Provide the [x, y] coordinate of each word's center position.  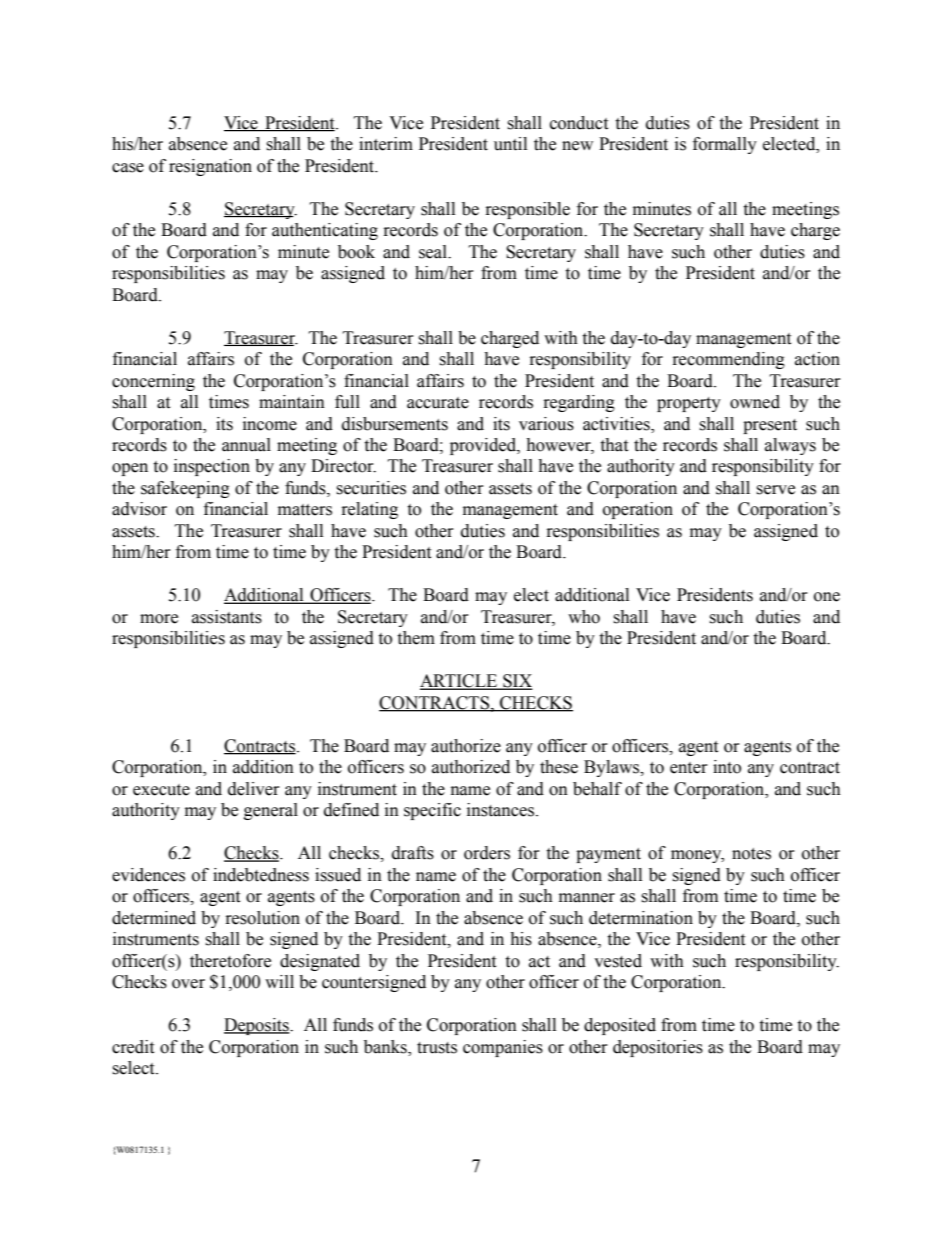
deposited [620, 1026]
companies [503, 1048]
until [510, 144]
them [416, 638]
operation [638, 510]
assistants [227, 617]
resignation [210, 167]
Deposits [257, 1026]
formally [725, 145]
